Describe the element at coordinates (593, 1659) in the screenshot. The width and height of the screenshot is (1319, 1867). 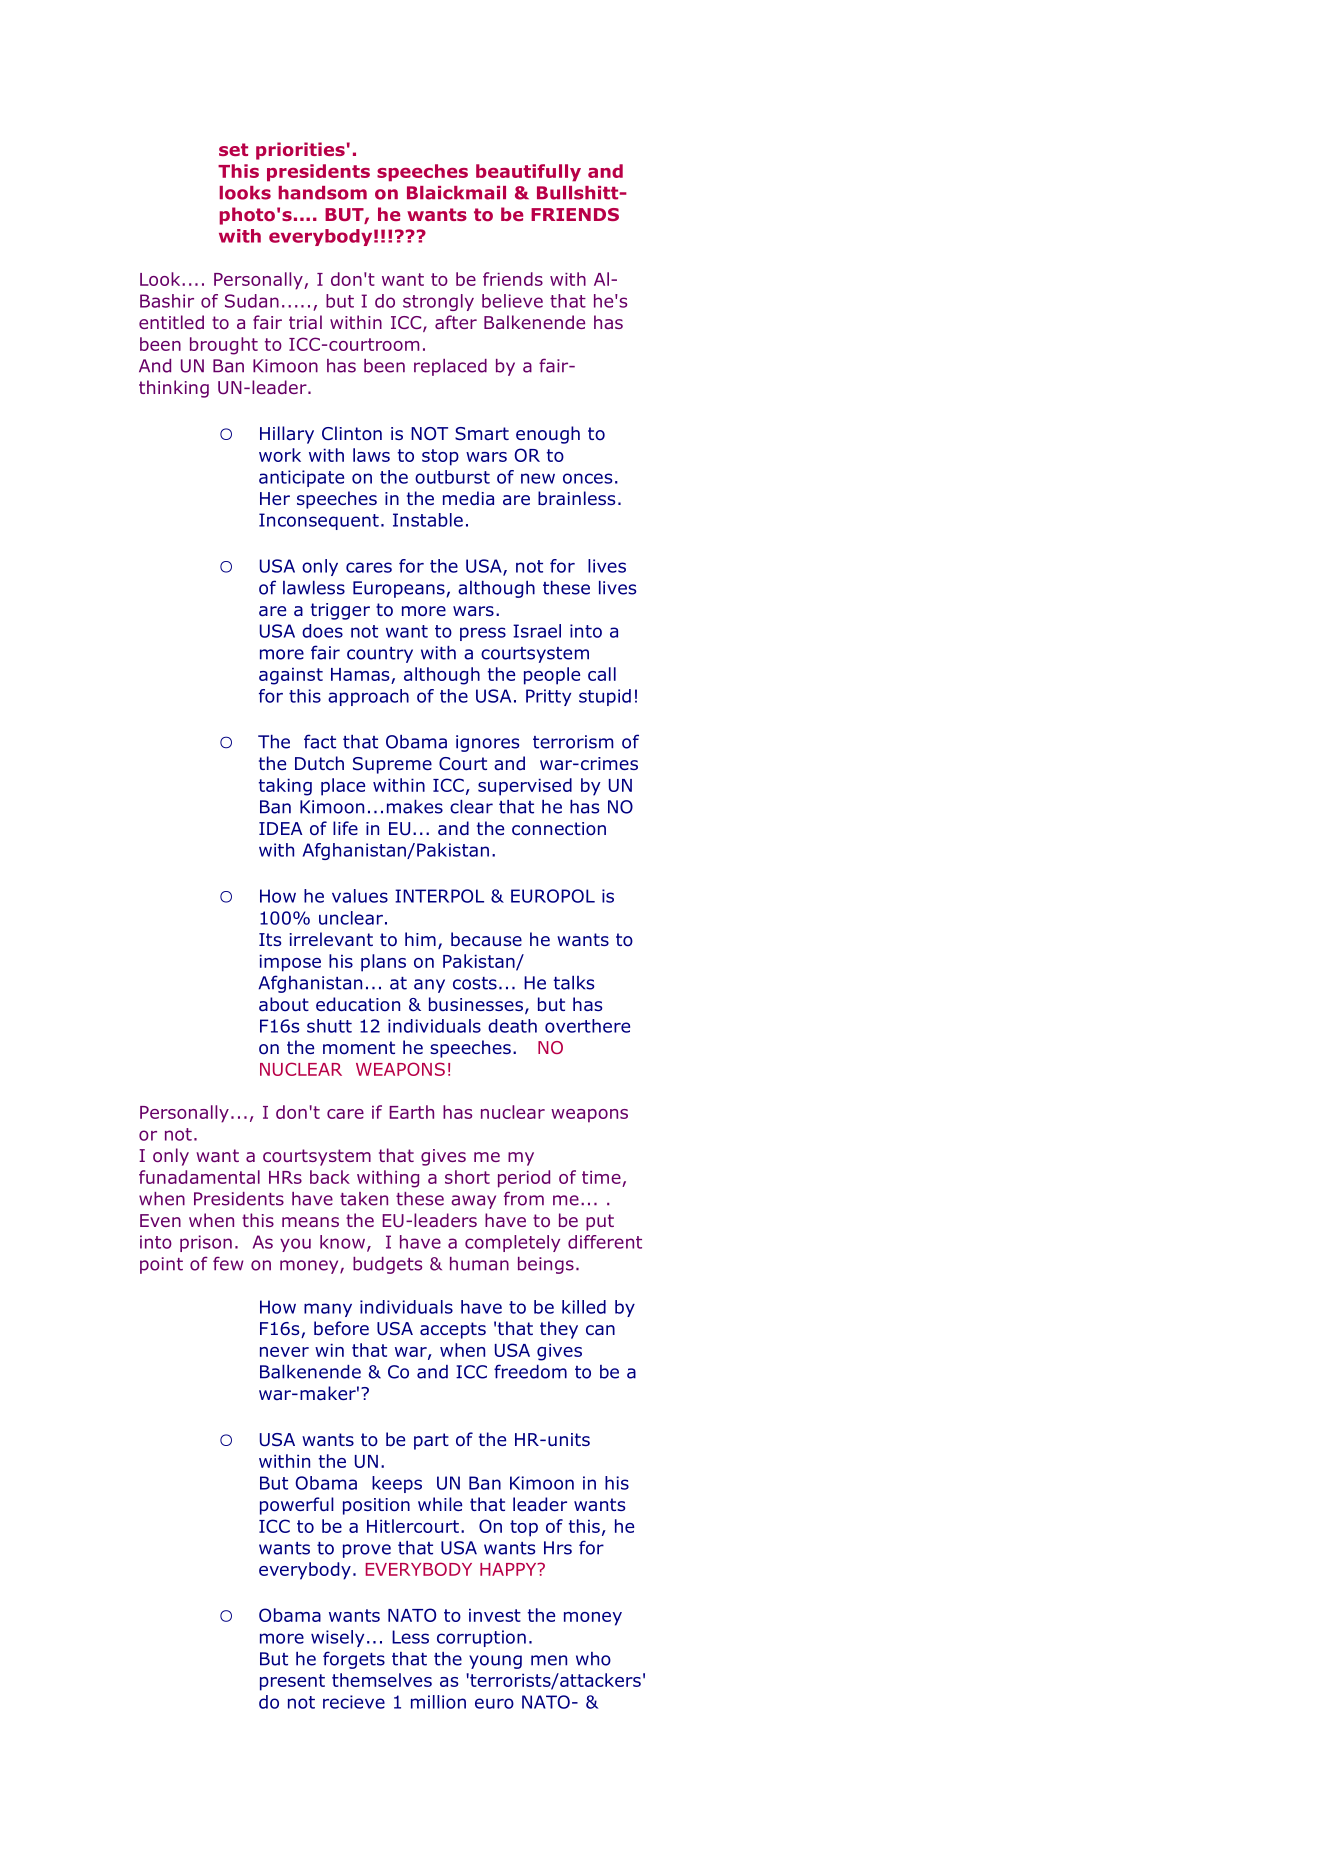
I see `who` at that location.
